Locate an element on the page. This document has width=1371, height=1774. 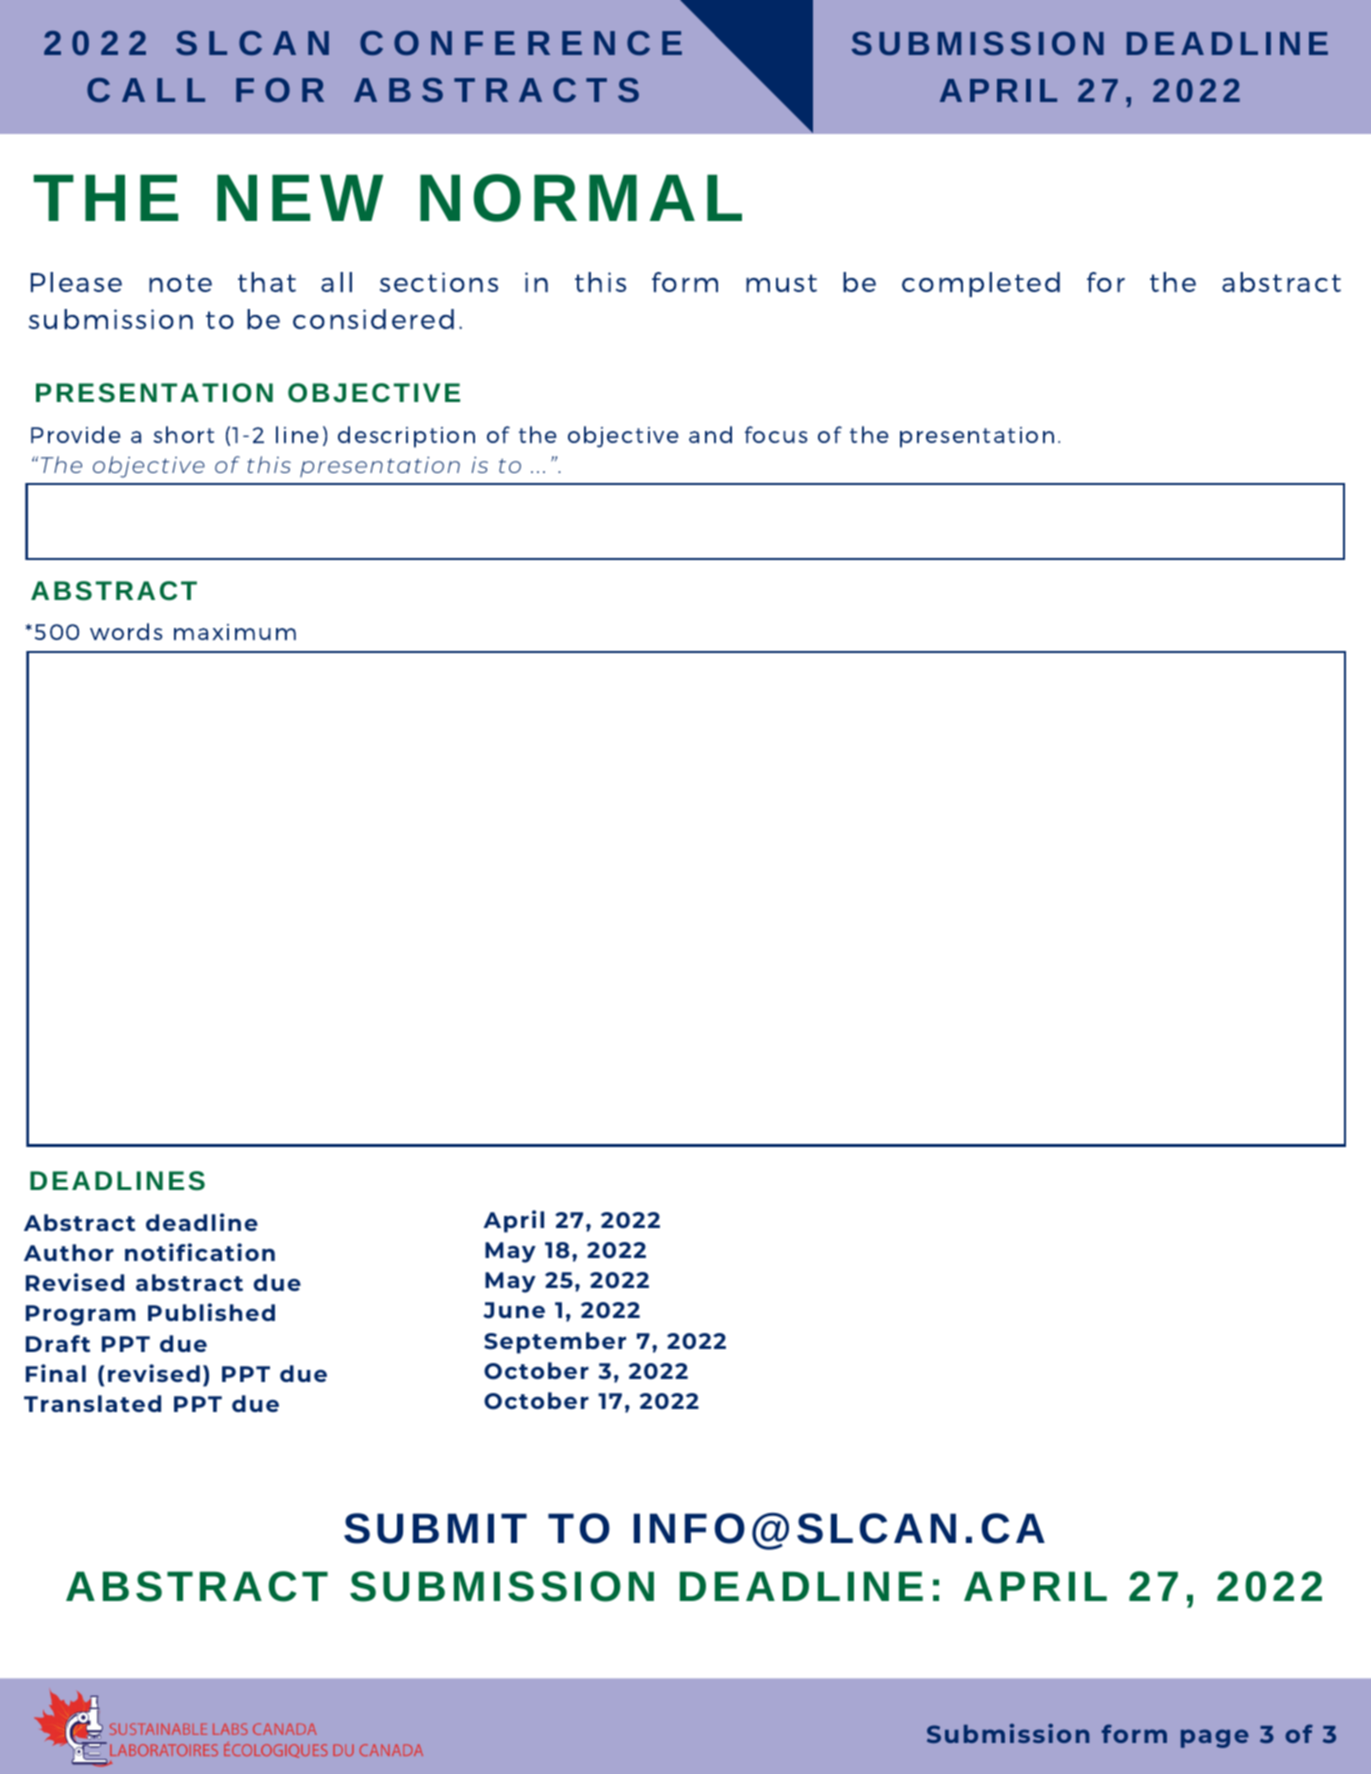
Translated is located at coordinates (92, 1403).
